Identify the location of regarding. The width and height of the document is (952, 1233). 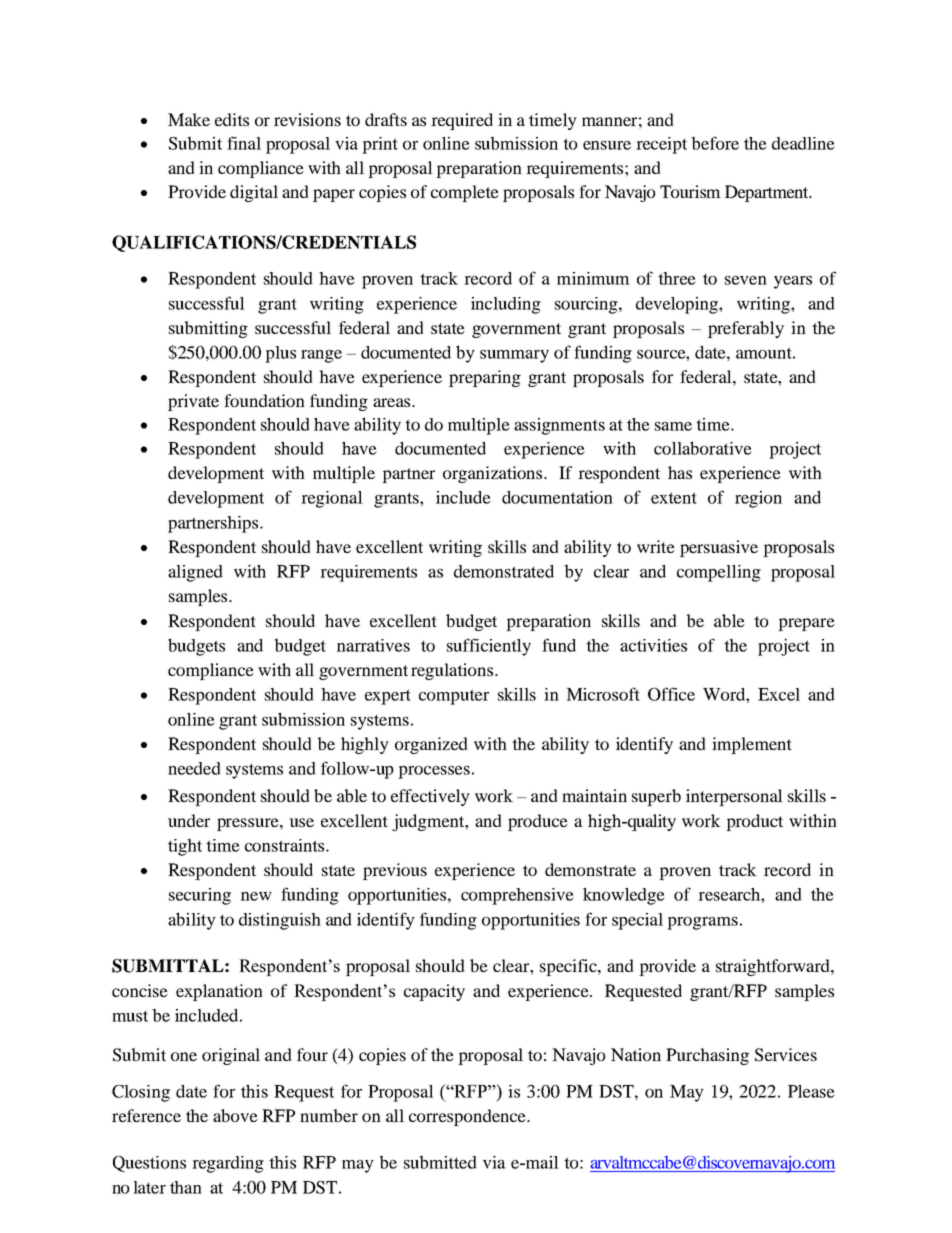
(228, 1164).
